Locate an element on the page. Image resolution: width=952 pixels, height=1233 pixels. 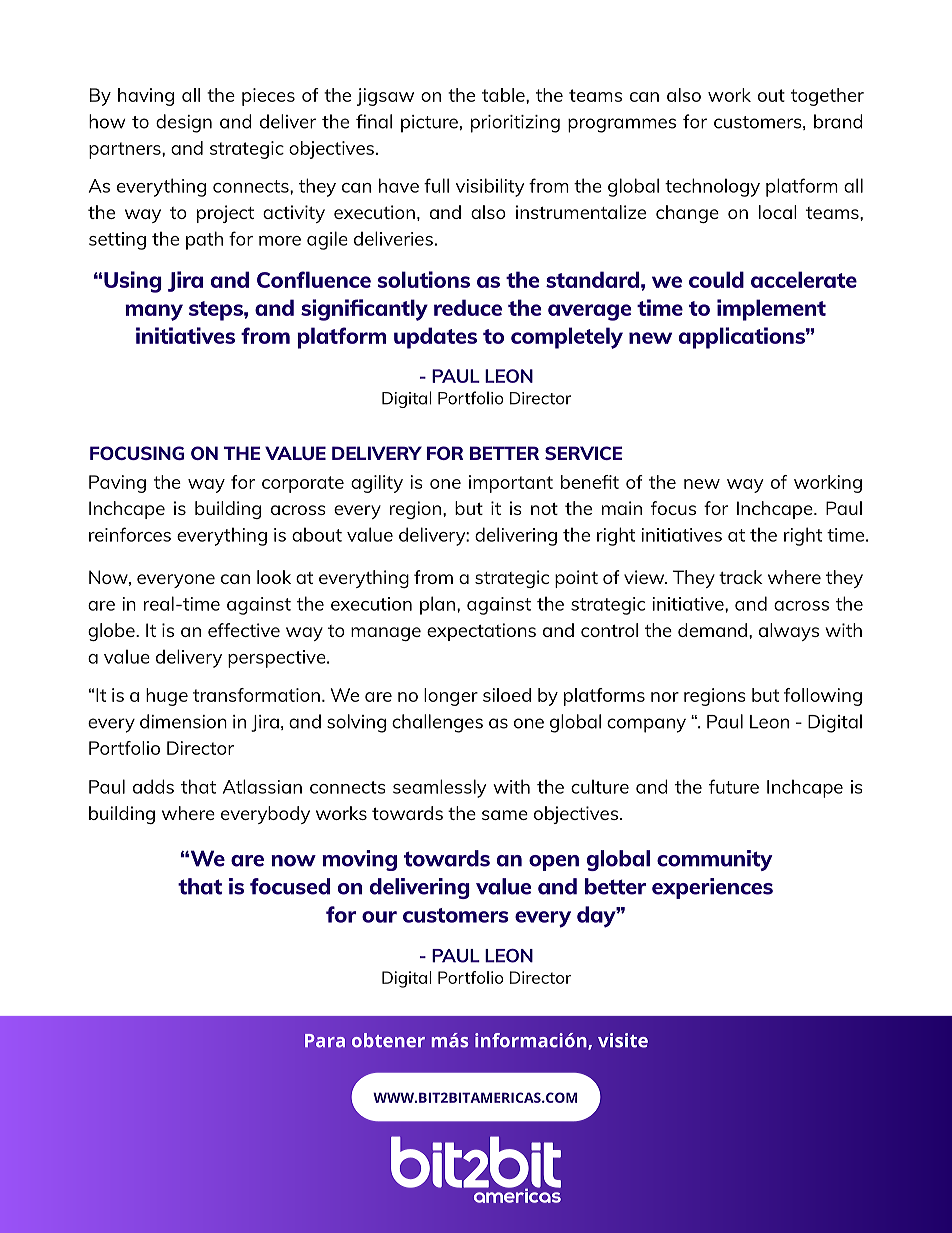
visite is located at coordinates (623, 1040).
